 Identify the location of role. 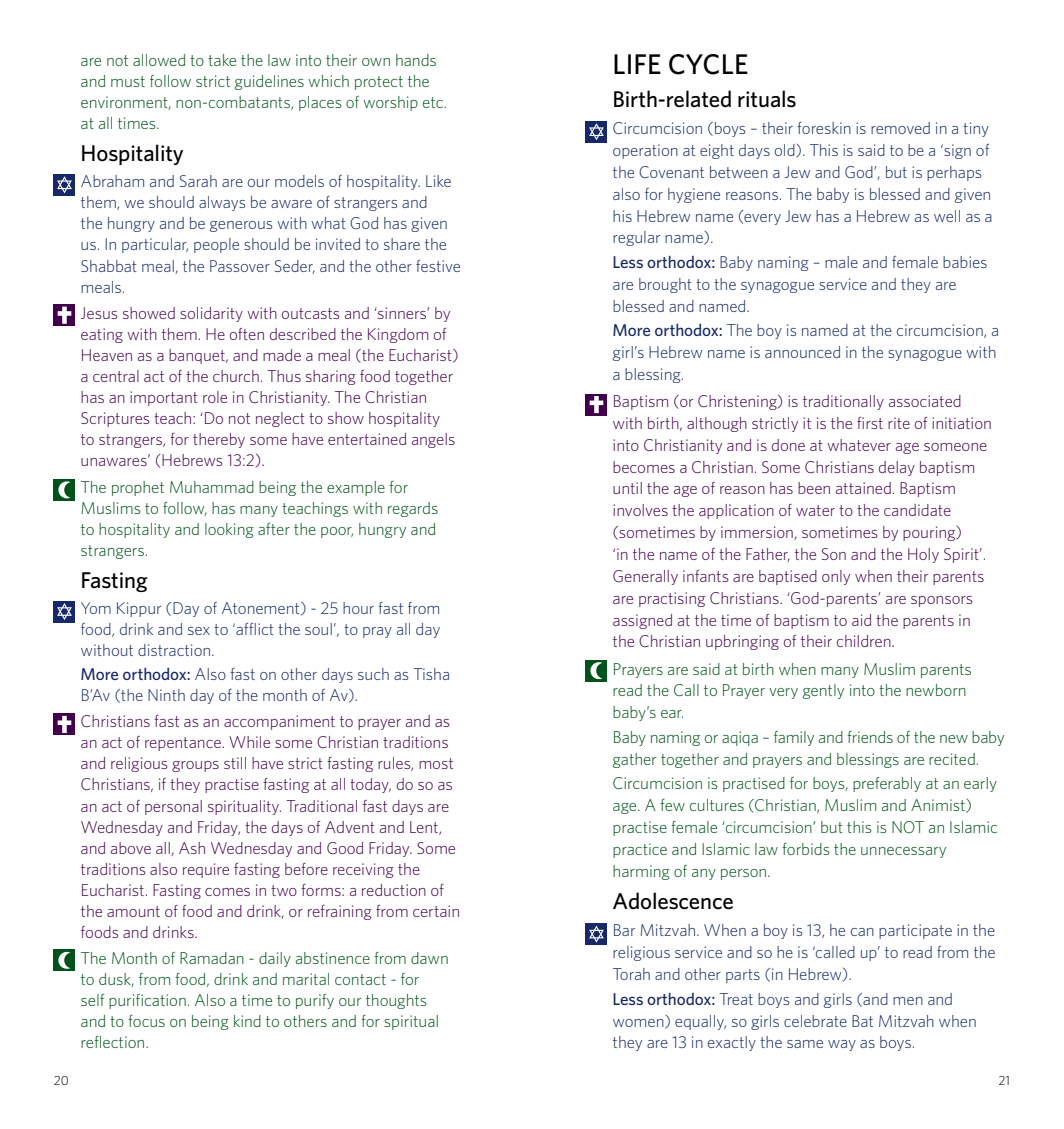
(215, 397).
